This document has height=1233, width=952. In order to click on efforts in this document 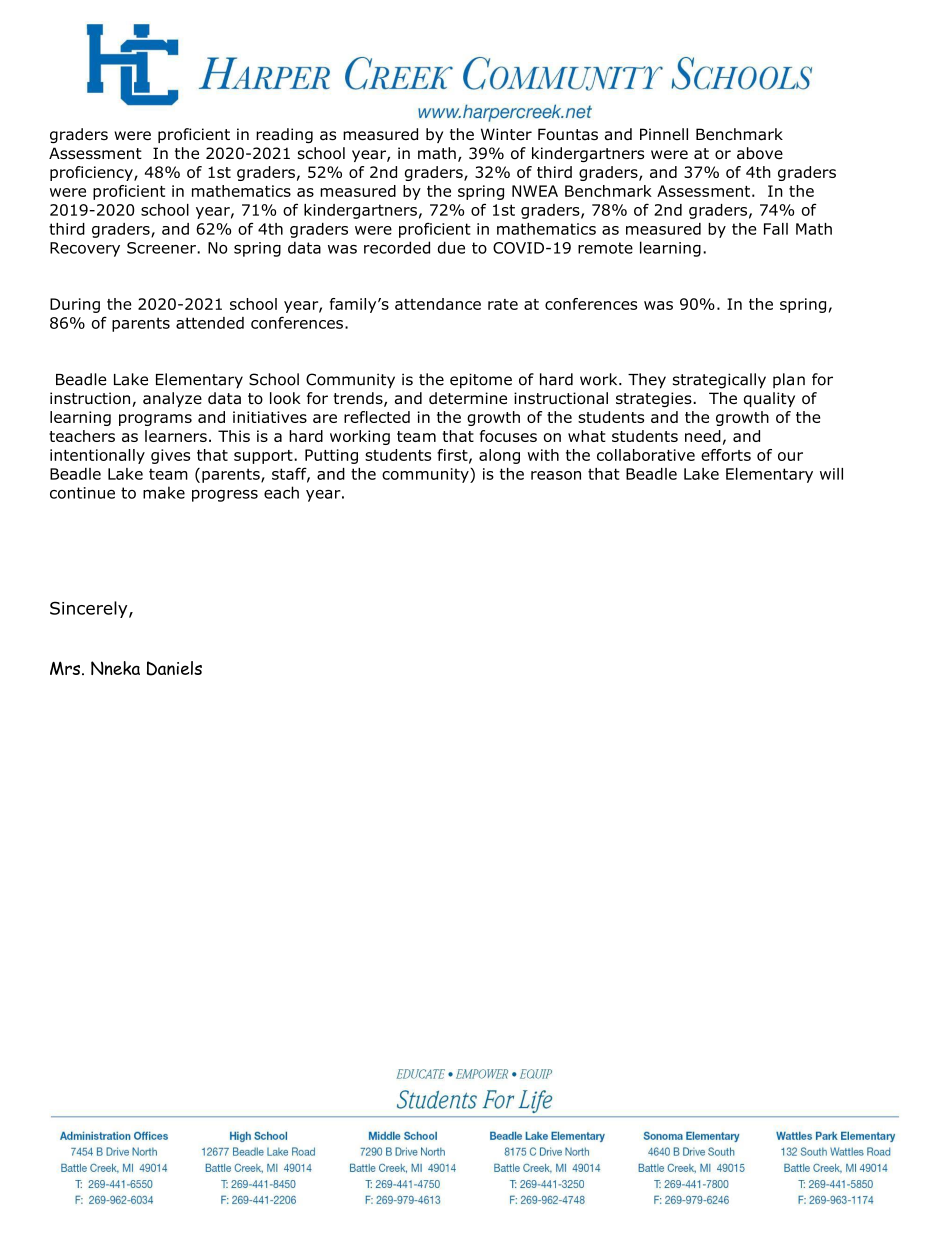, I will do `click(726, 455)`.
